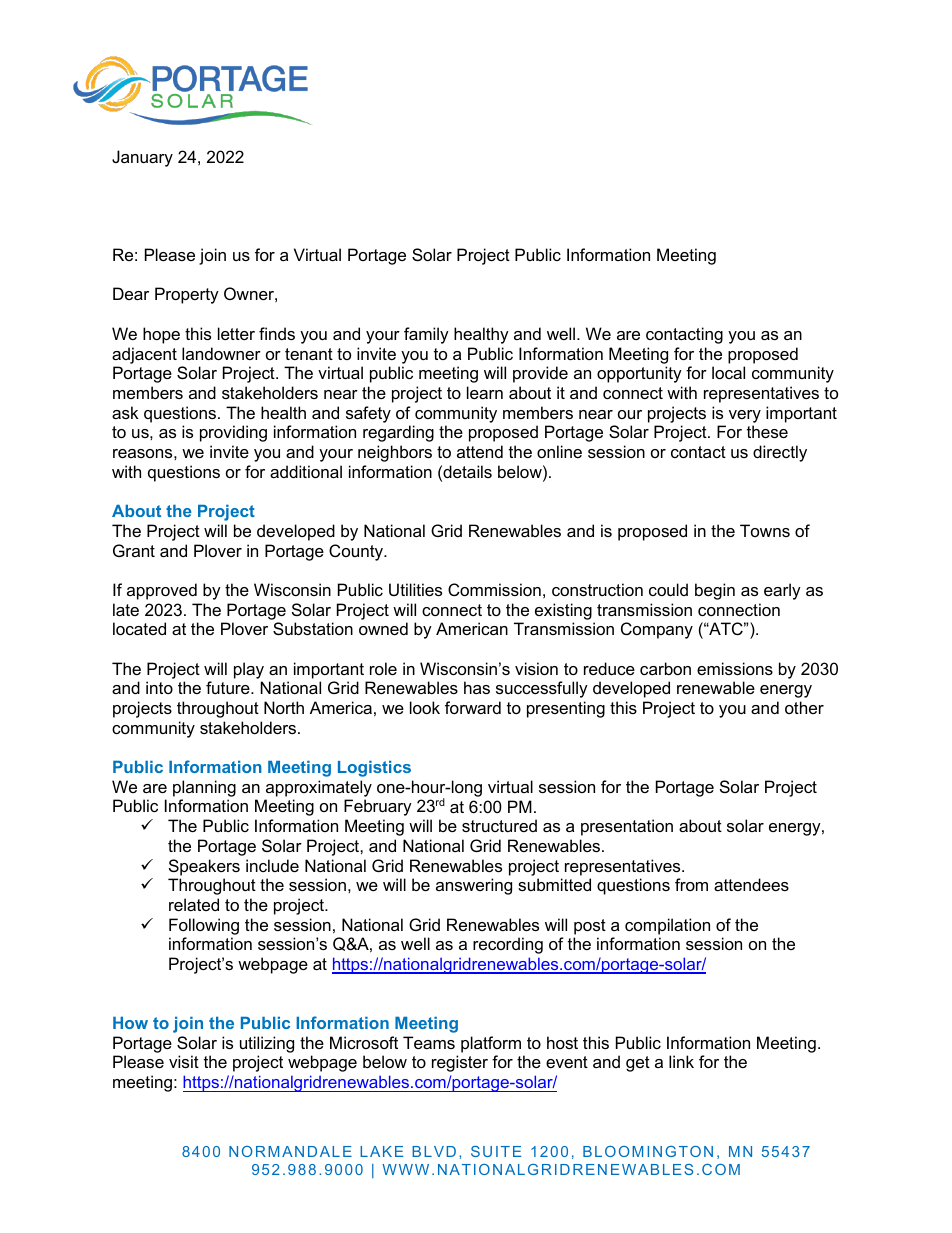 The height and width of the page is (1233, 952). What do you see at coordinates (691, 884) in the page?
I see `from` at bounding box center [691, 884].
